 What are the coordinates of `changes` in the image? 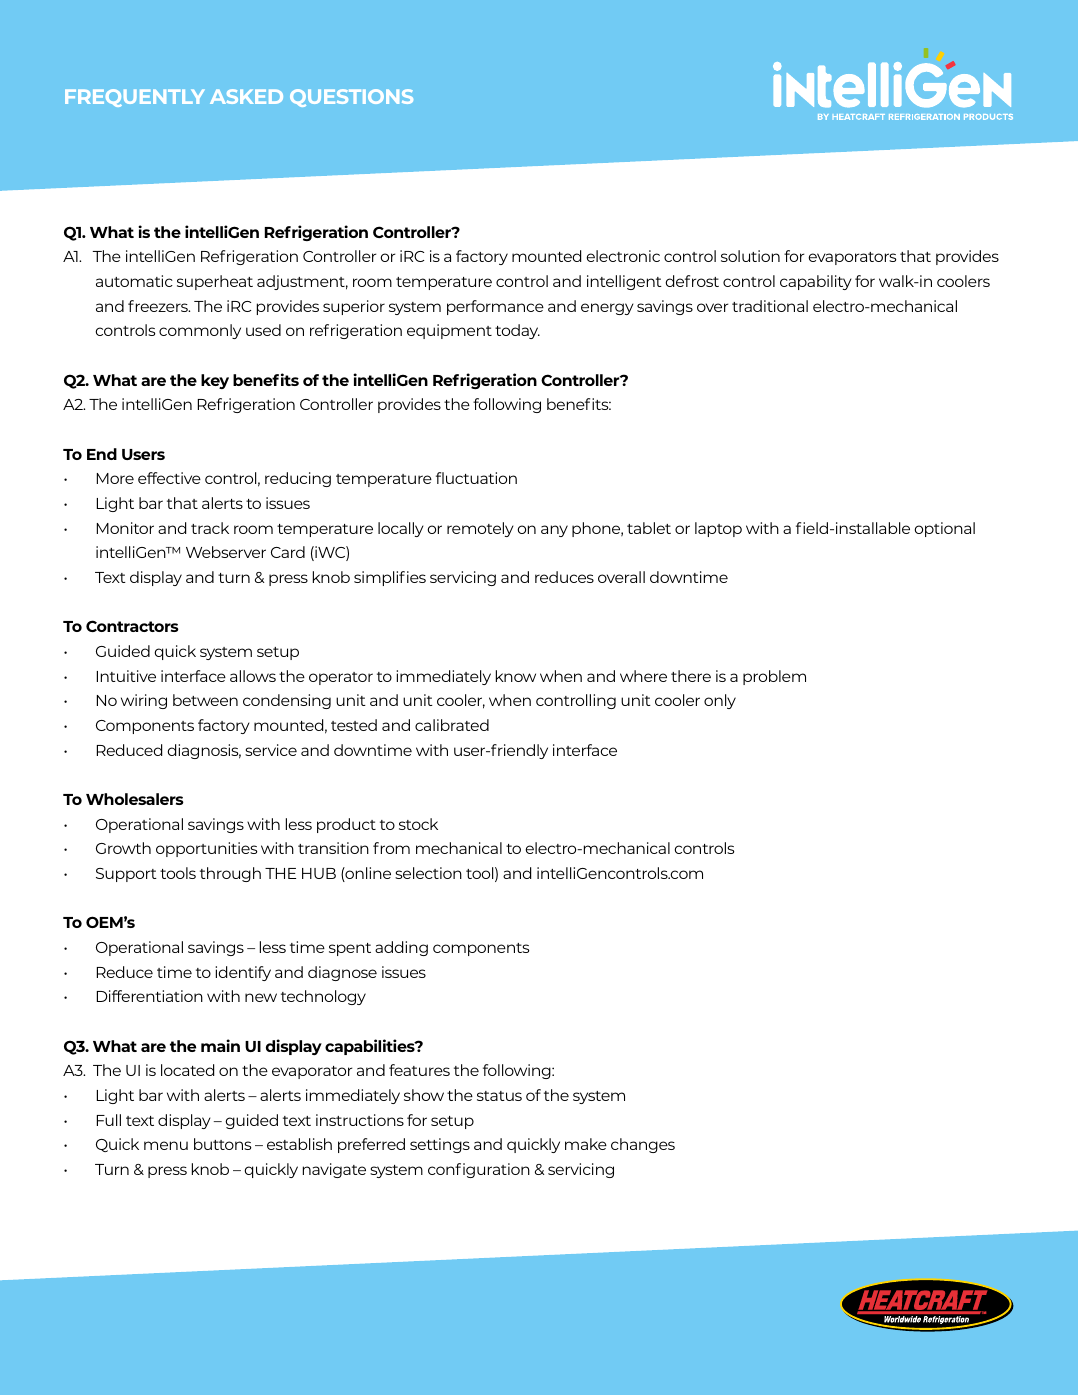 It's located at (643, 1145).
